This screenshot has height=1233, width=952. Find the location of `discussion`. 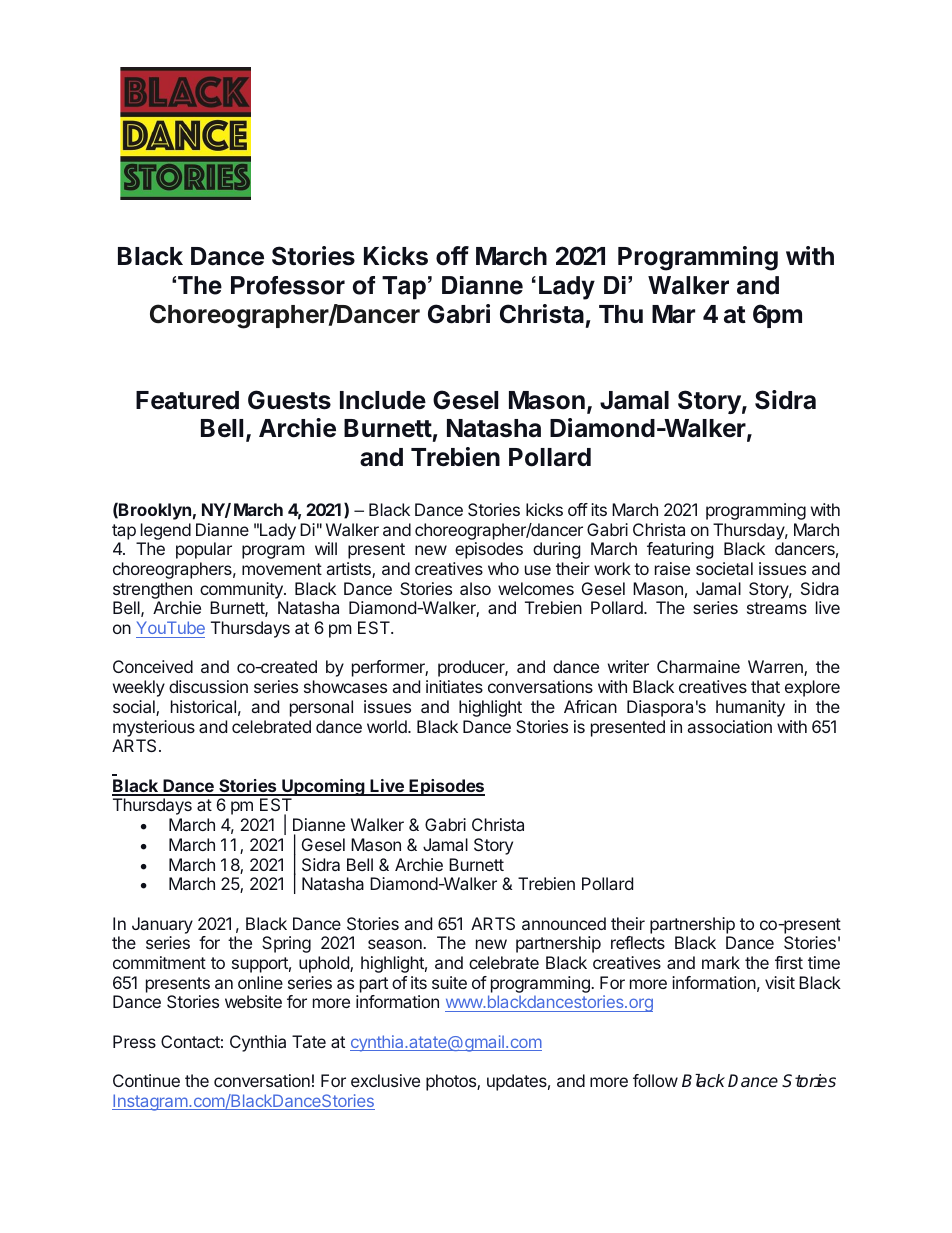

discussion is located at coordinates (208, 686).
